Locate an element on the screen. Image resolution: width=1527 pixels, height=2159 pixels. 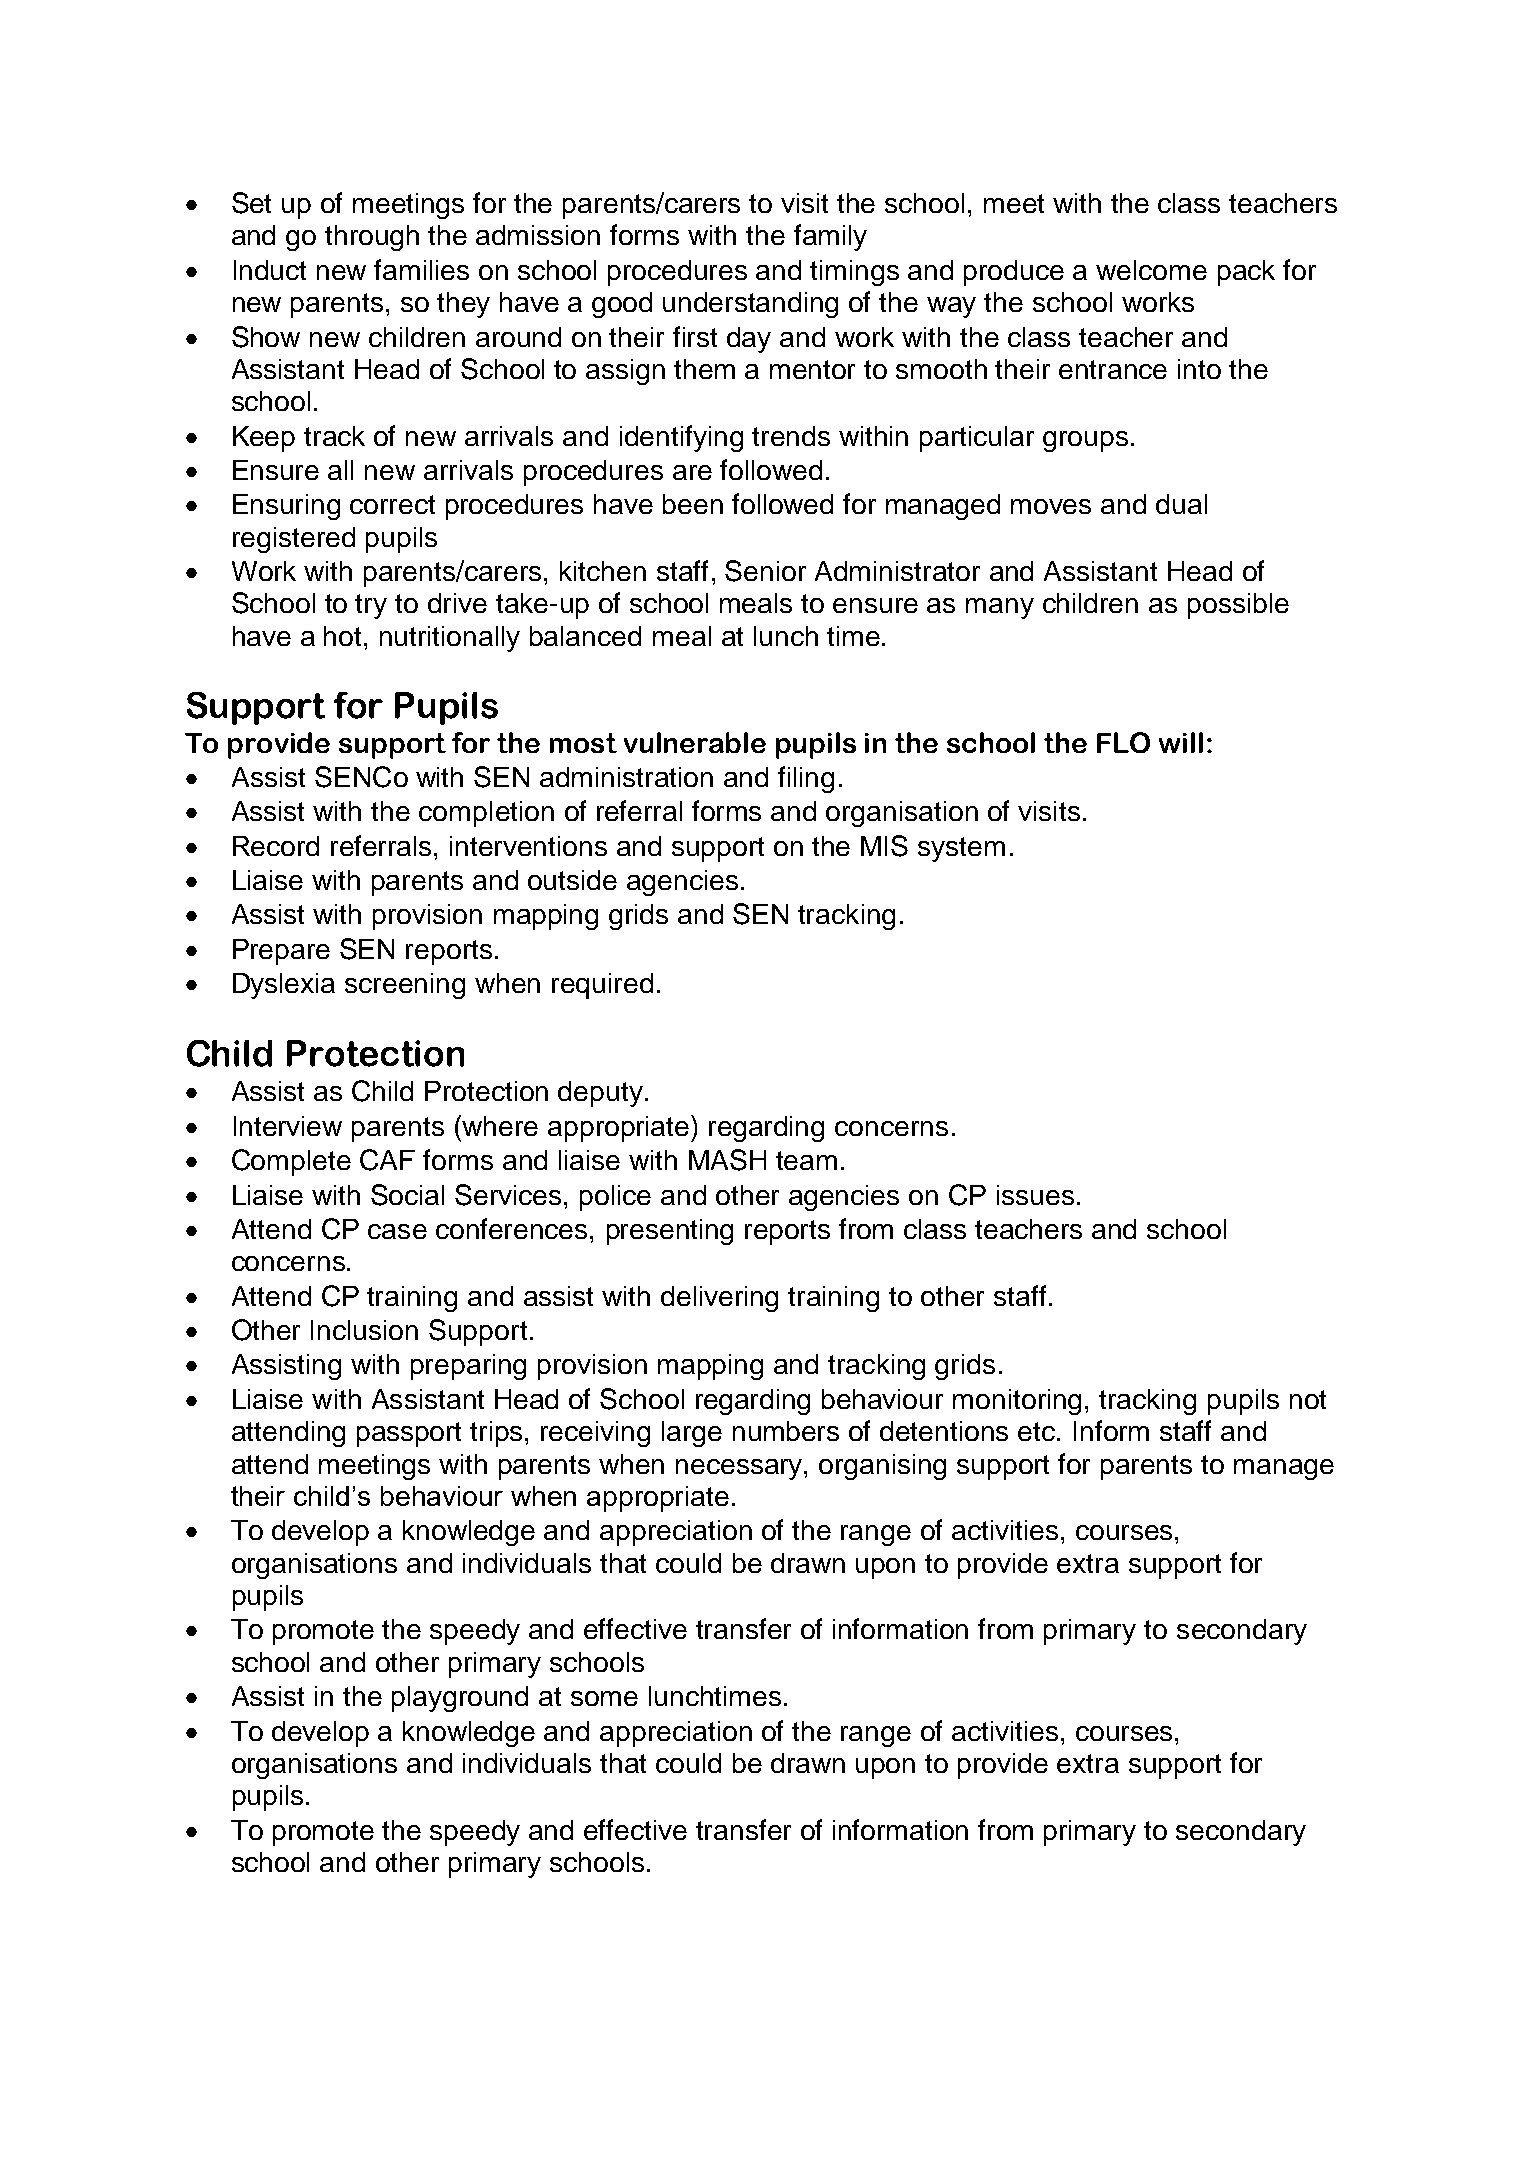
team is located at coordinates (806, 1160).
